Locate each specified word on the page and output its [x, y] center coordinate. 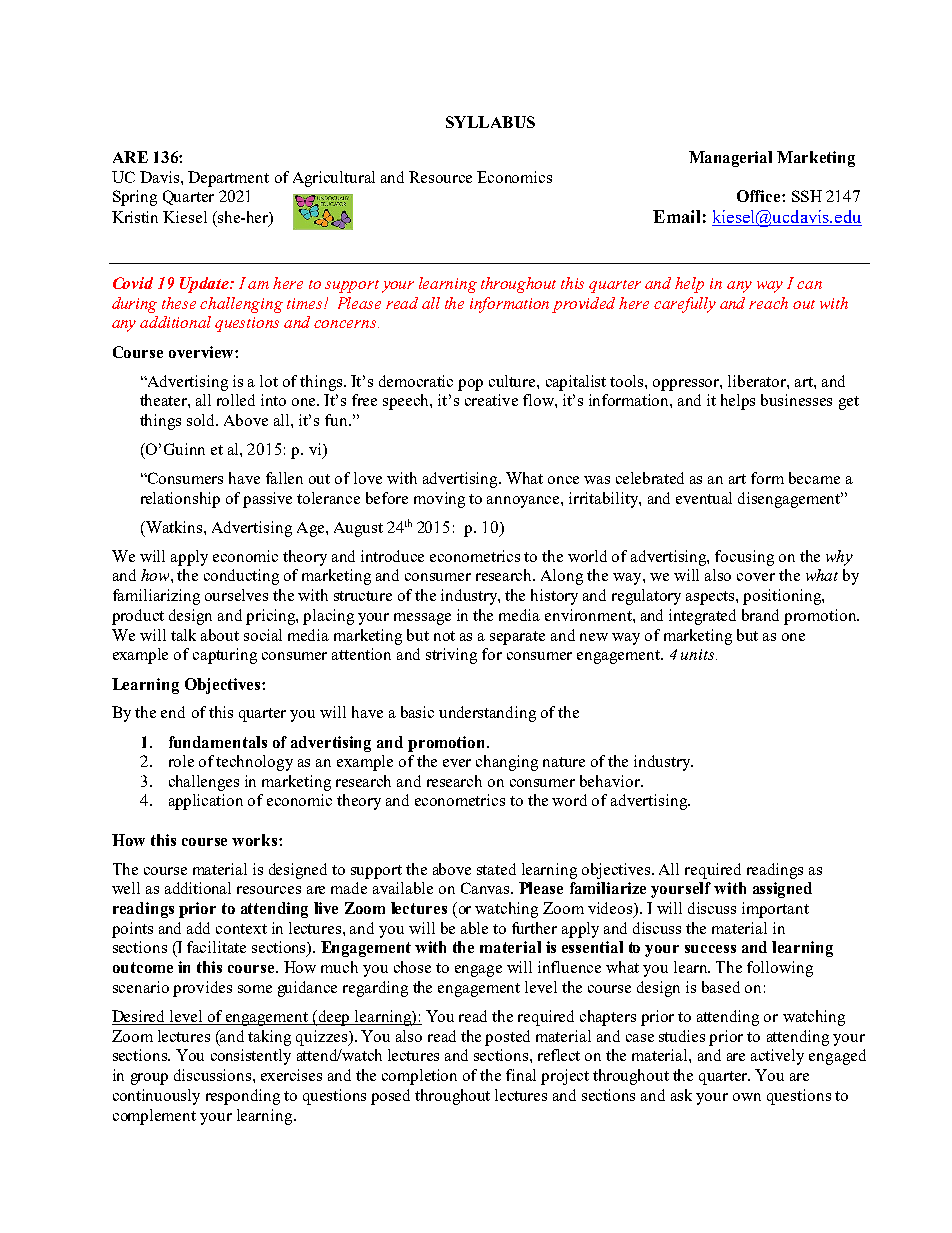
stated [496, 869]
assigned [782, 890]
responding [243, 1097]
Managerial [730, 159]
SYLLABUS [490, 122]
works [256, 840]
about [220, 635]
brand [760, 615]
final [521, 1075]
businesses [796, 400]
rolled [236, 400]
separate [517, 638]
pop [470, 385]
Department [228, 179]
